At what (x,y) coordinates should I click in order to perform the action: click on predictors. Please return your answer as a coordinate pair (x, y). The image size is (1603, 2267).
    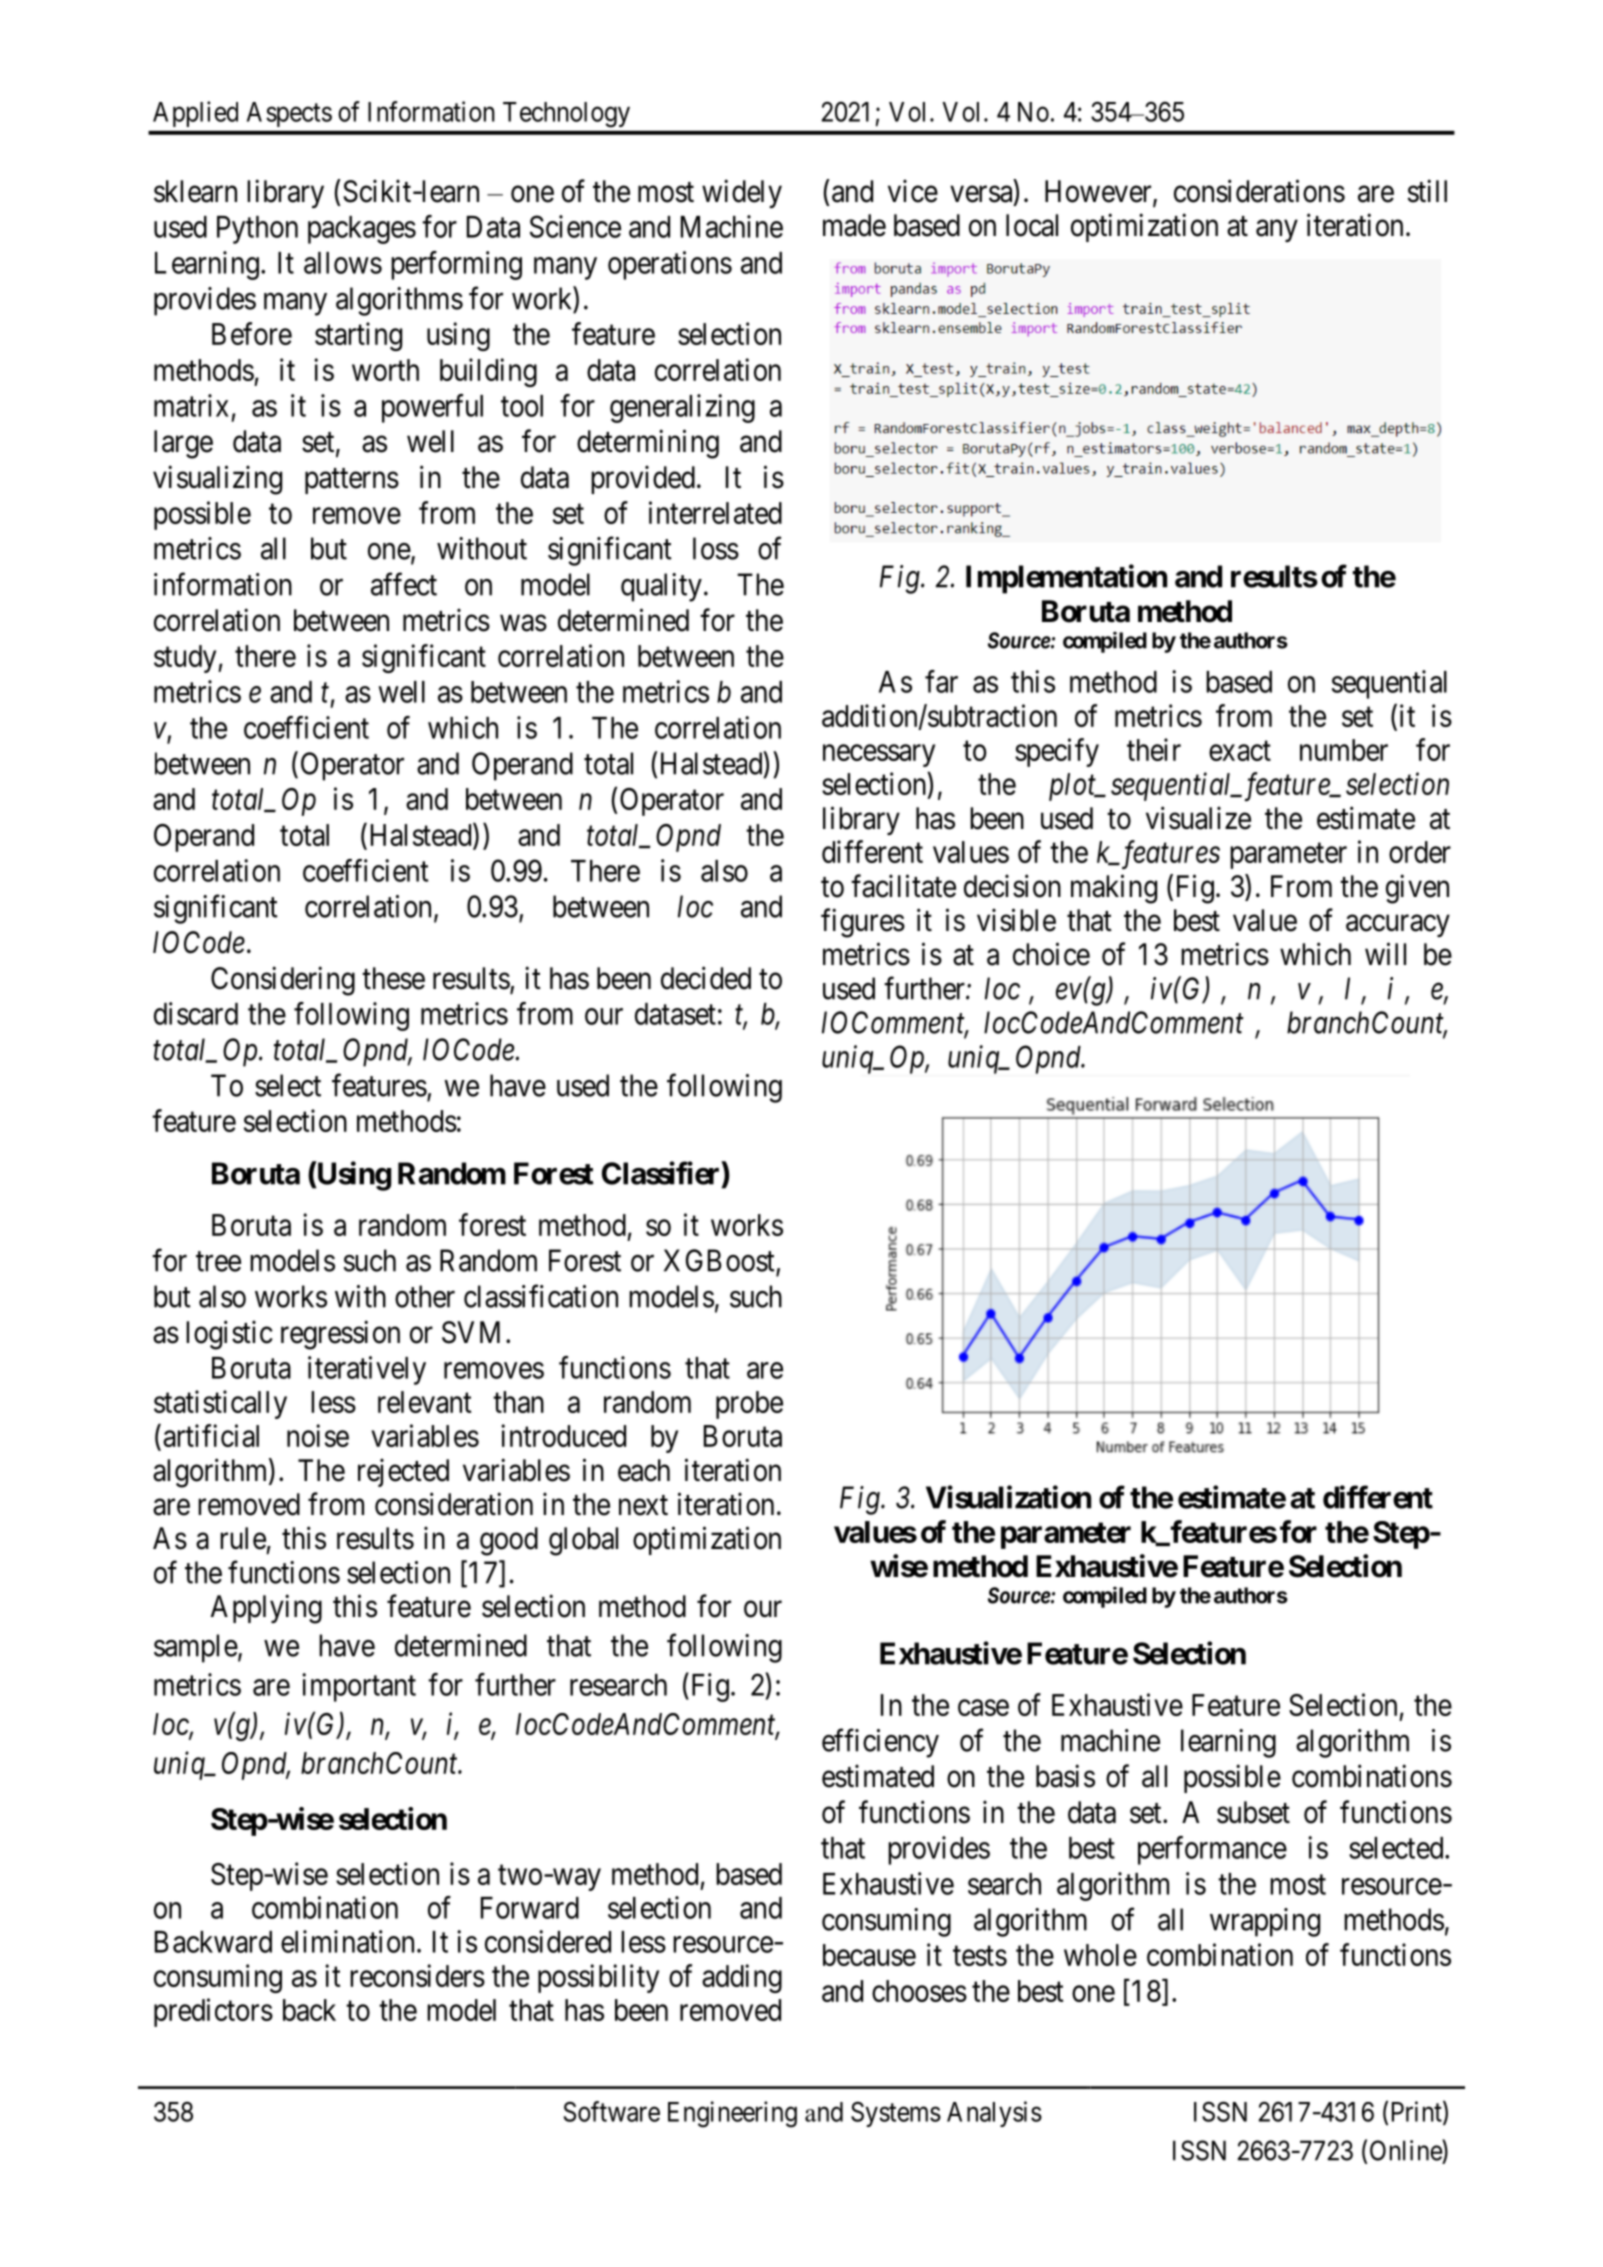
    Looking at the image, I should click on (213, 2012).
